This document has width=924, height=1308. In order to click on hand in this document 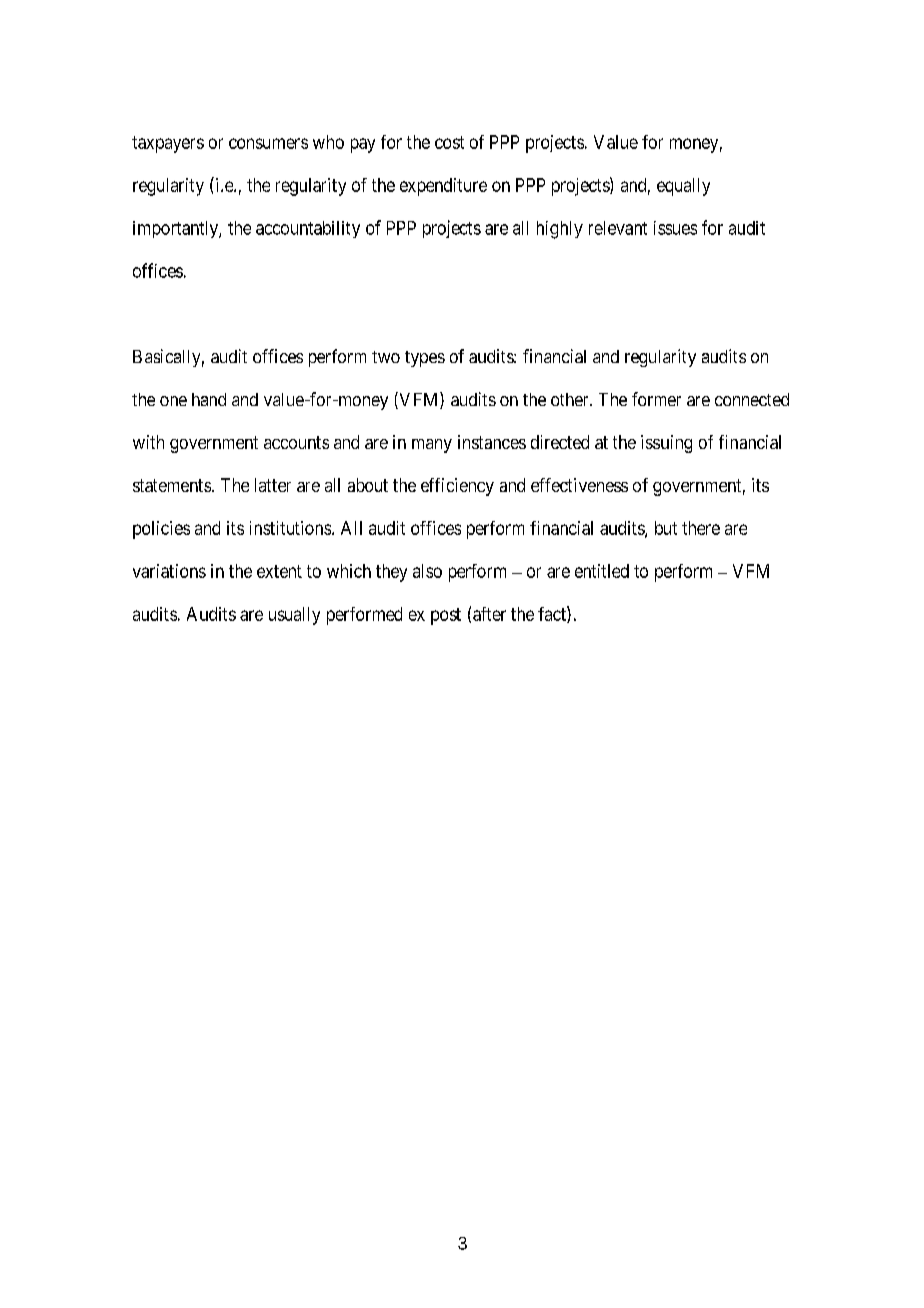, I will do `click(209, 399)`.
